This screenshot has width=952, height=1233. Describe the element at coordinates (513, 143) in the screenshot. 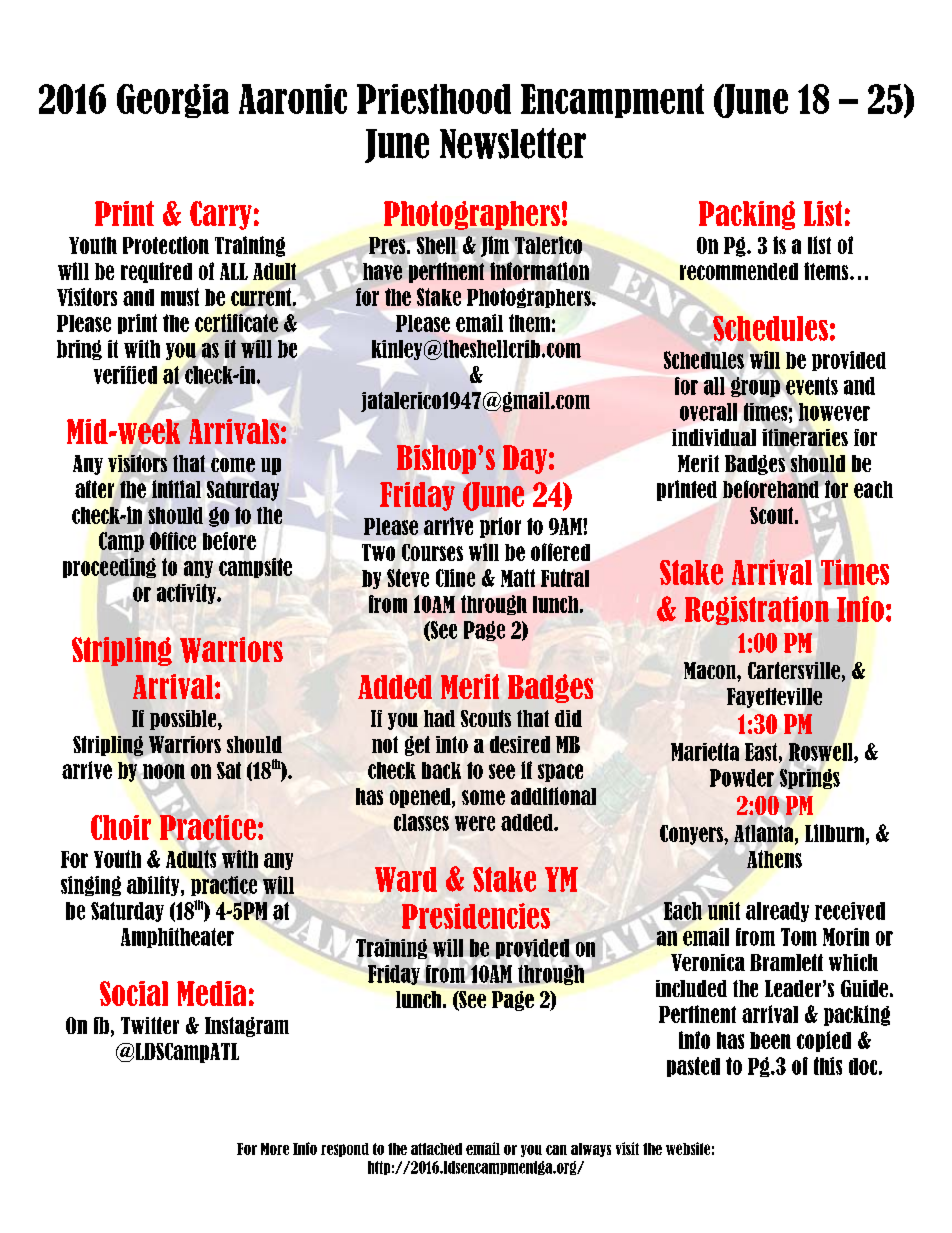

I see `Newsletter` at that location.
